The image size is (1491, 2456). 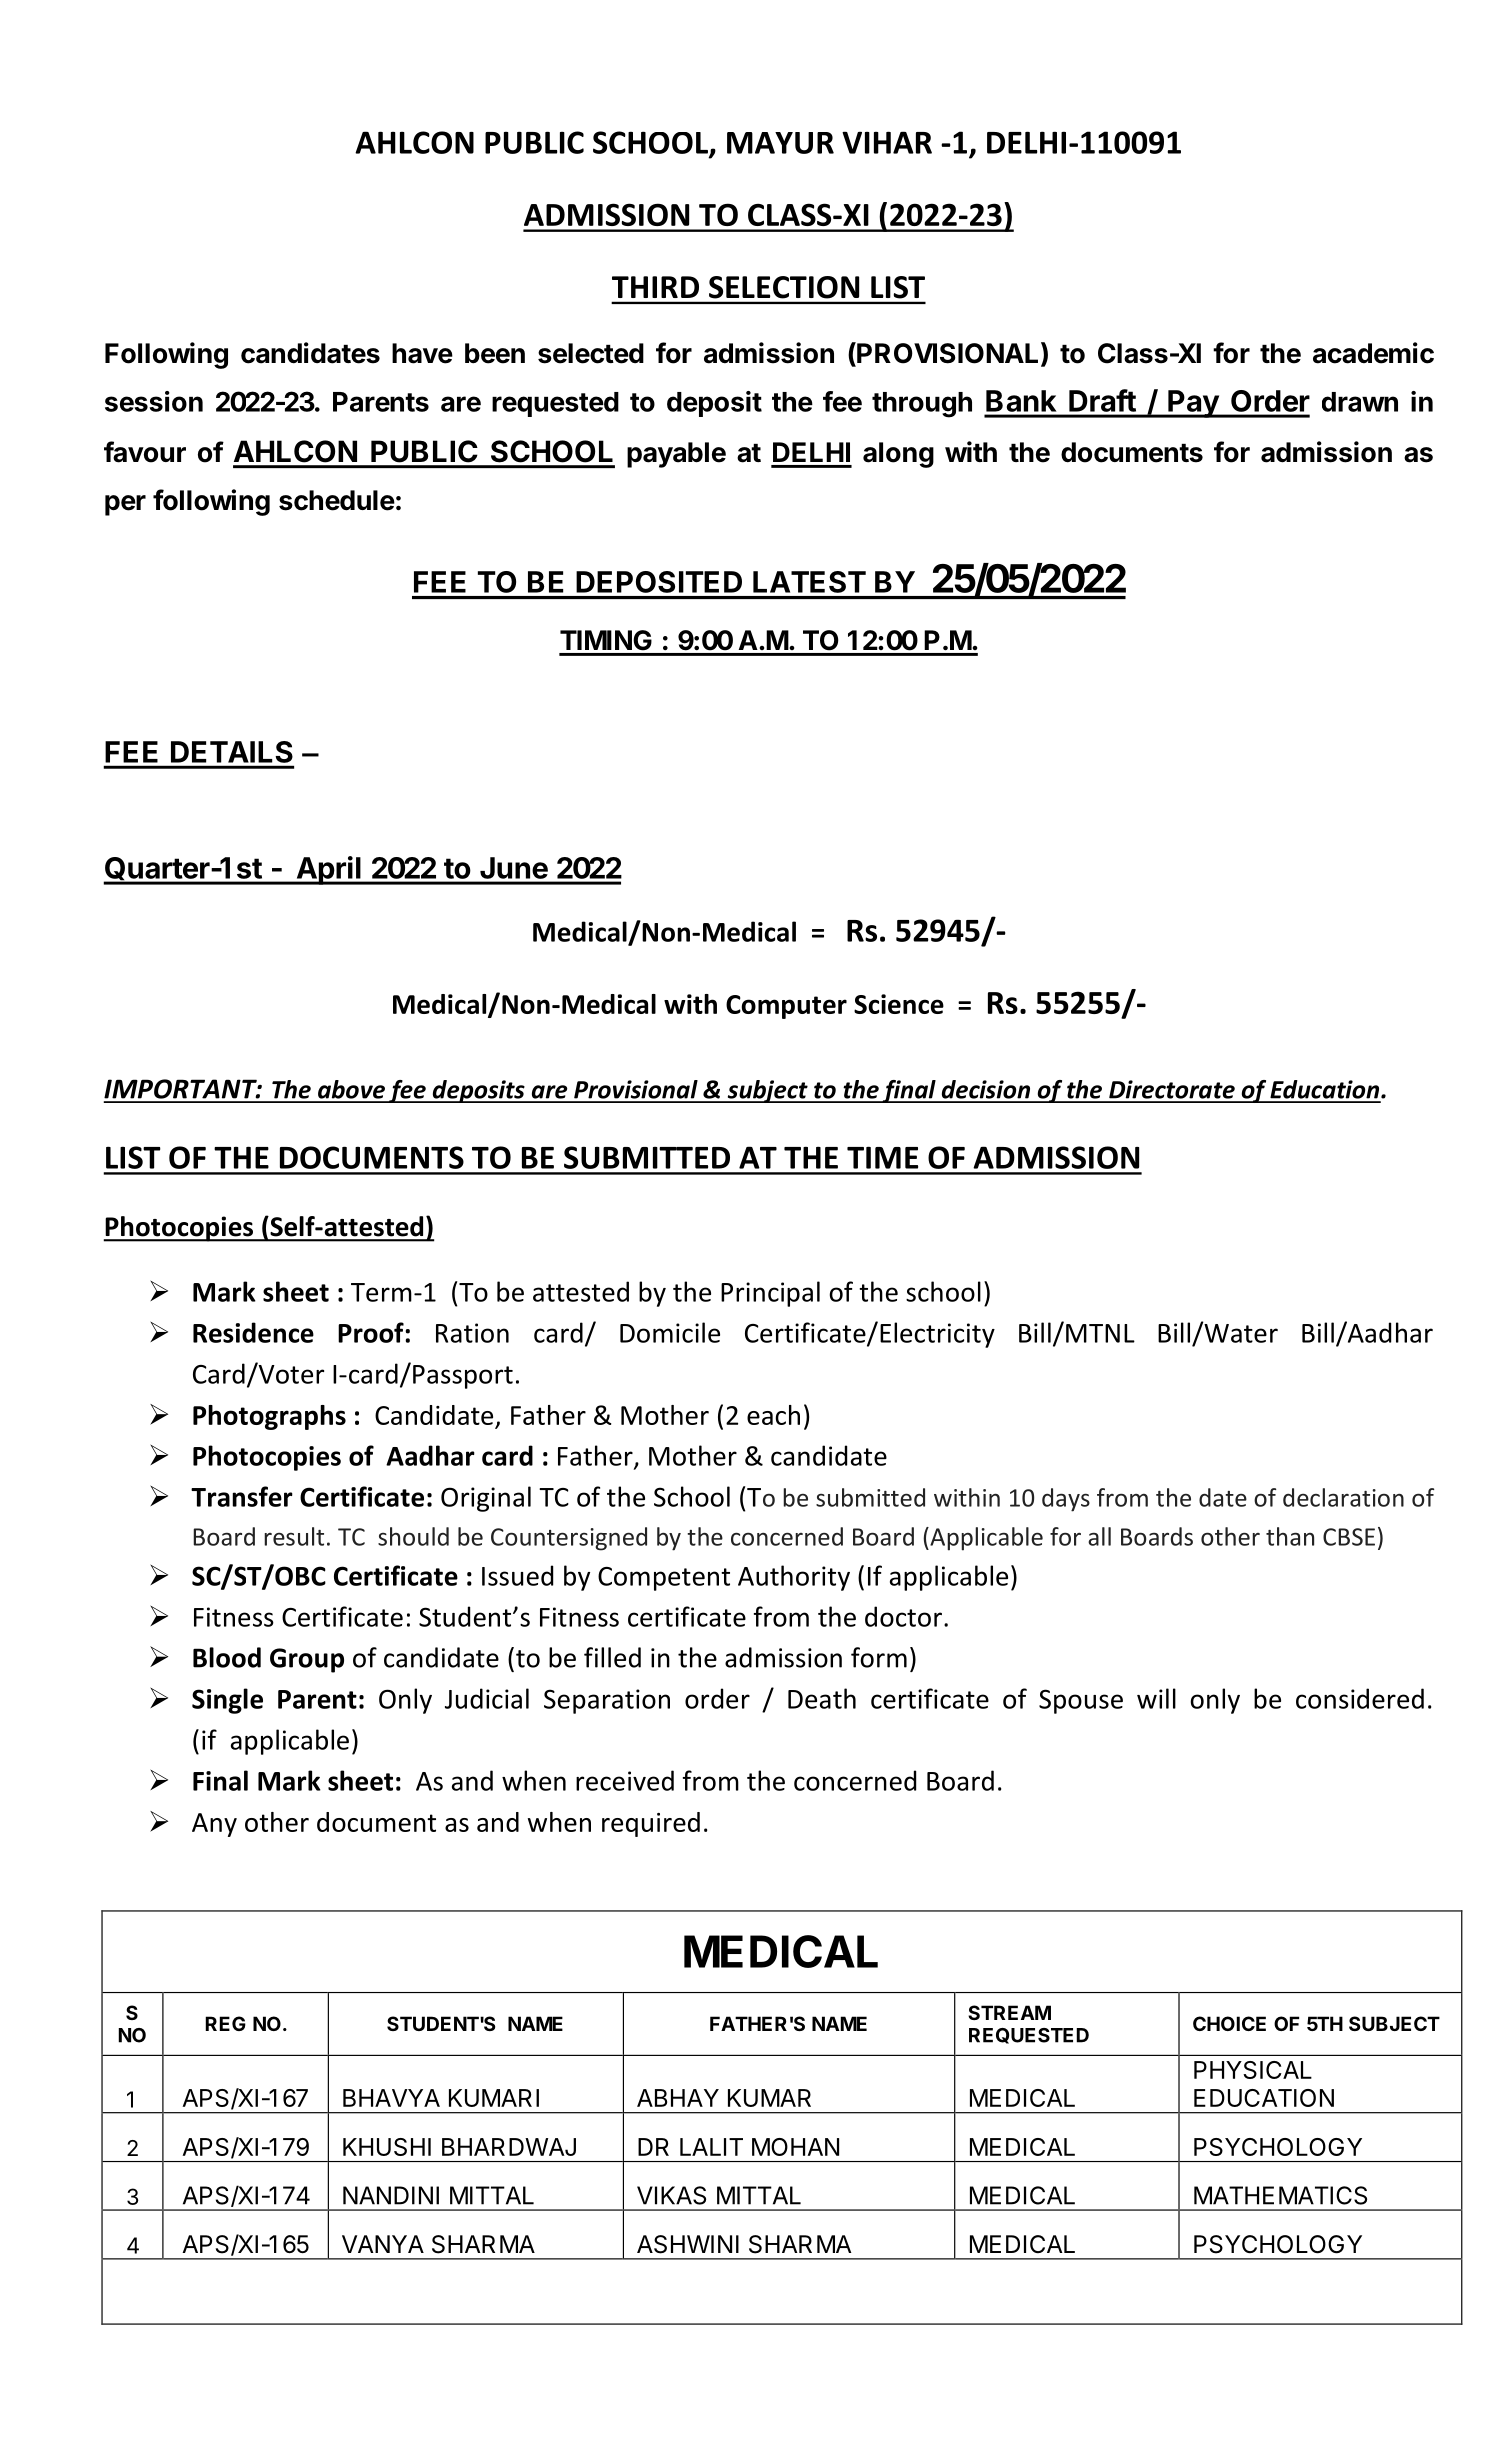 What do you see at coordinates (253, 1332) in the image?
I see `Residence` at bounding box center [253, 1332].
